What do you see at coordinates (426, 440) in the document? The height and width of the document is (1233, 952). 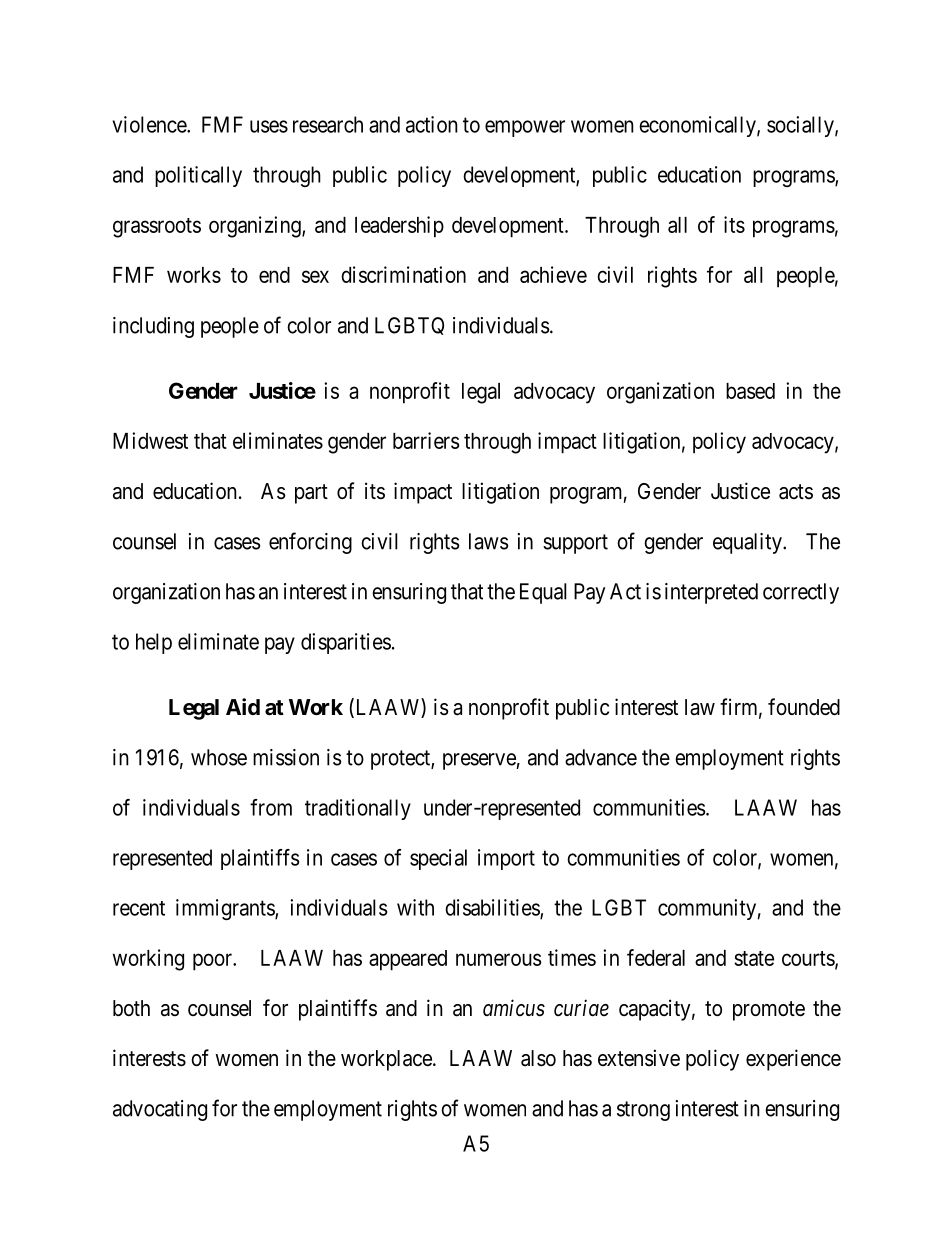 I see `barriers` at bounding box center [426, 440].
